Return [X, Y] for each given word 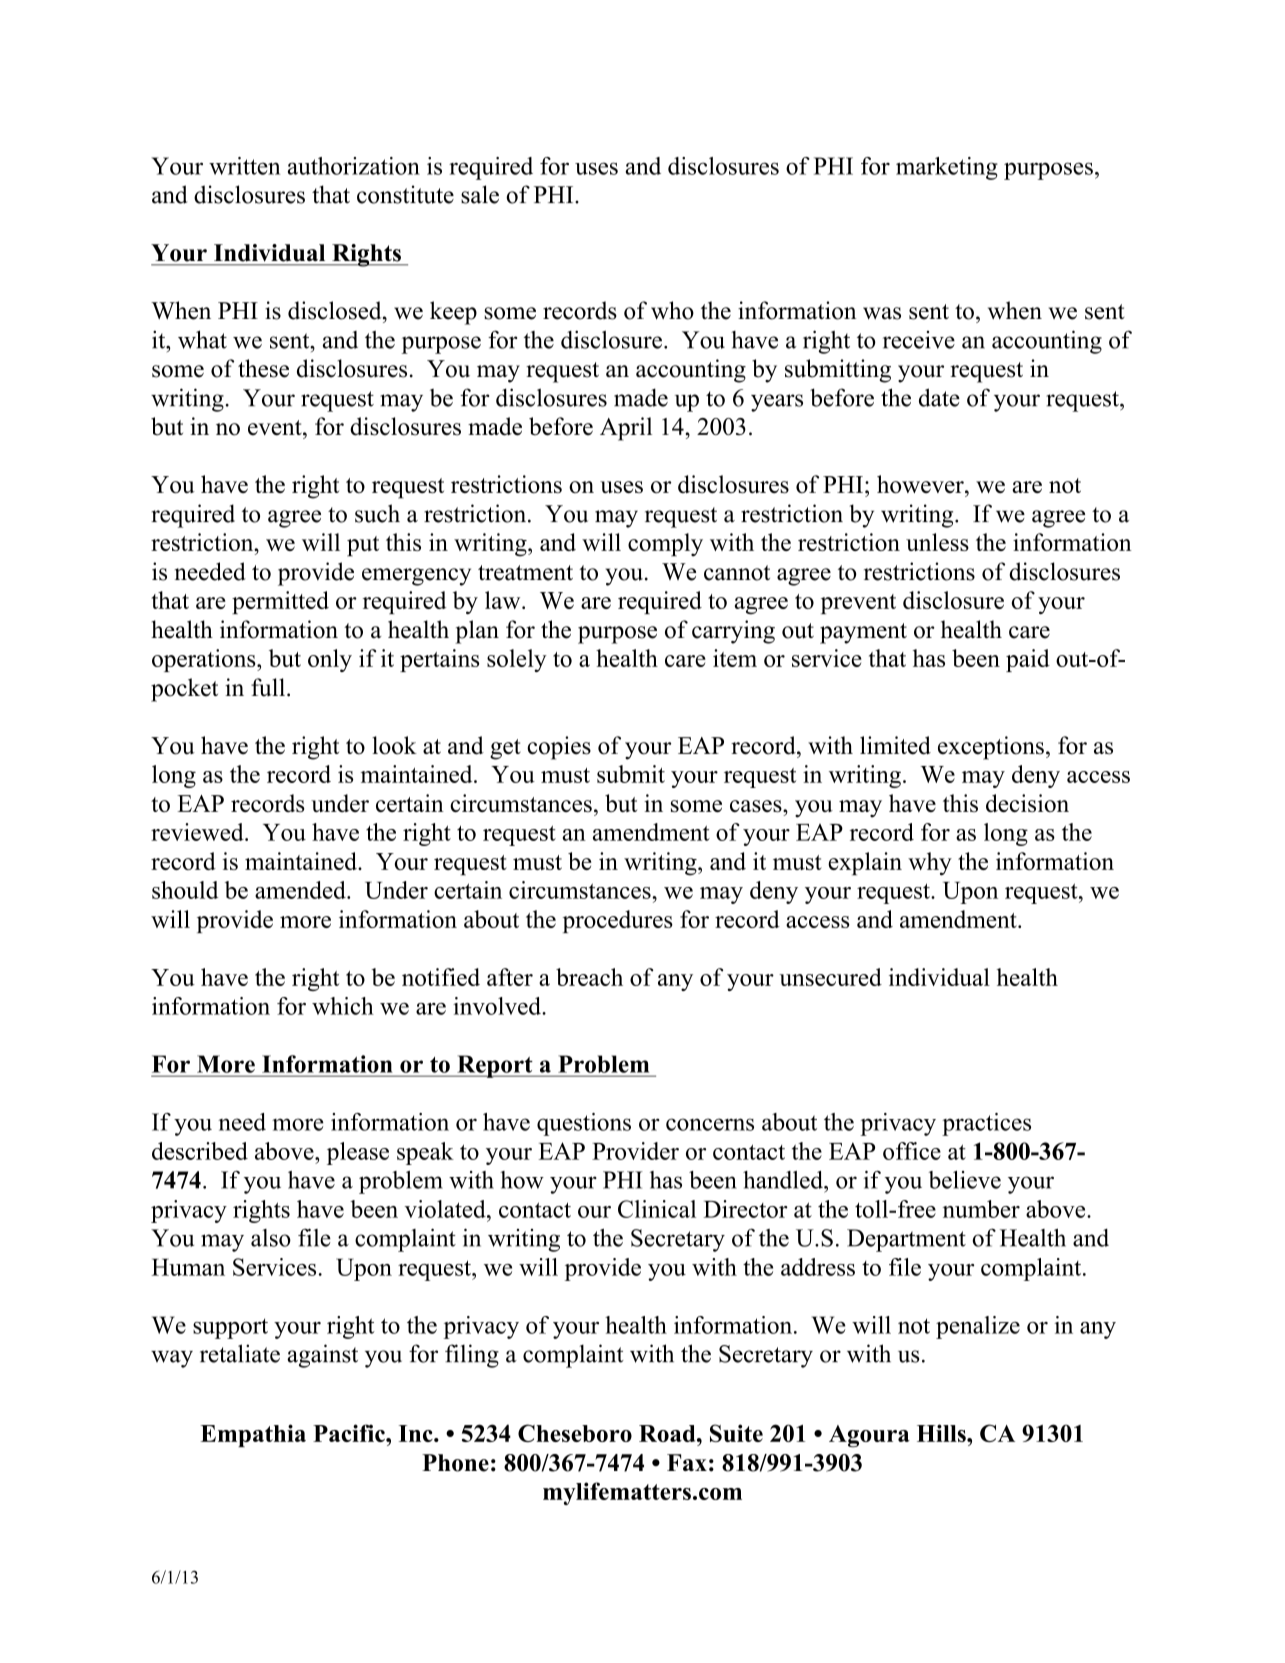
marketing [947, 168]
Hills [942, 1433]
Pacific [350, 1433]
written [244, 166]
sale [480, 194]
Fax [687, 1462]
